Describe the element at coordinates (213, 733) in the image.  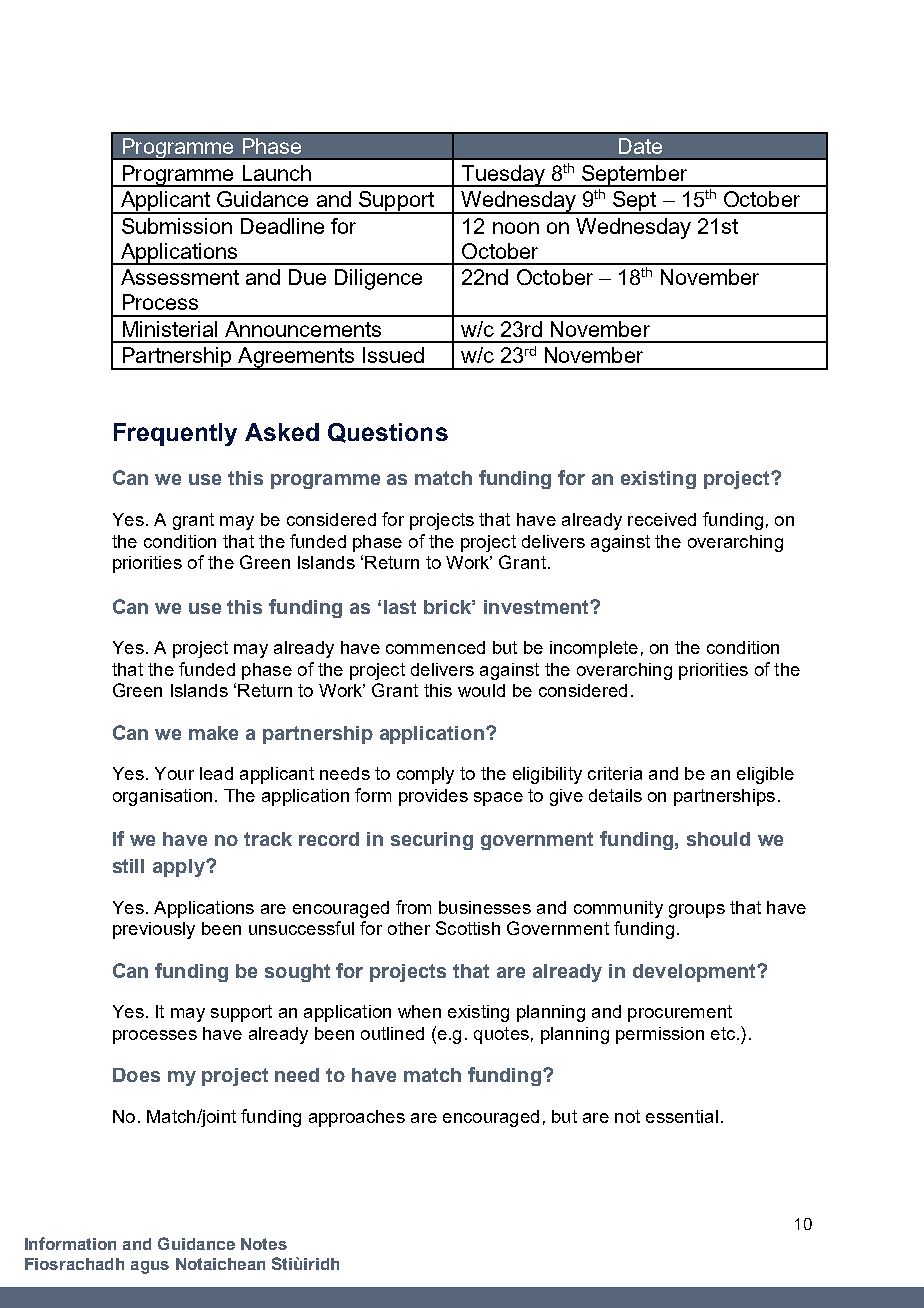
I see `make` at that location.
